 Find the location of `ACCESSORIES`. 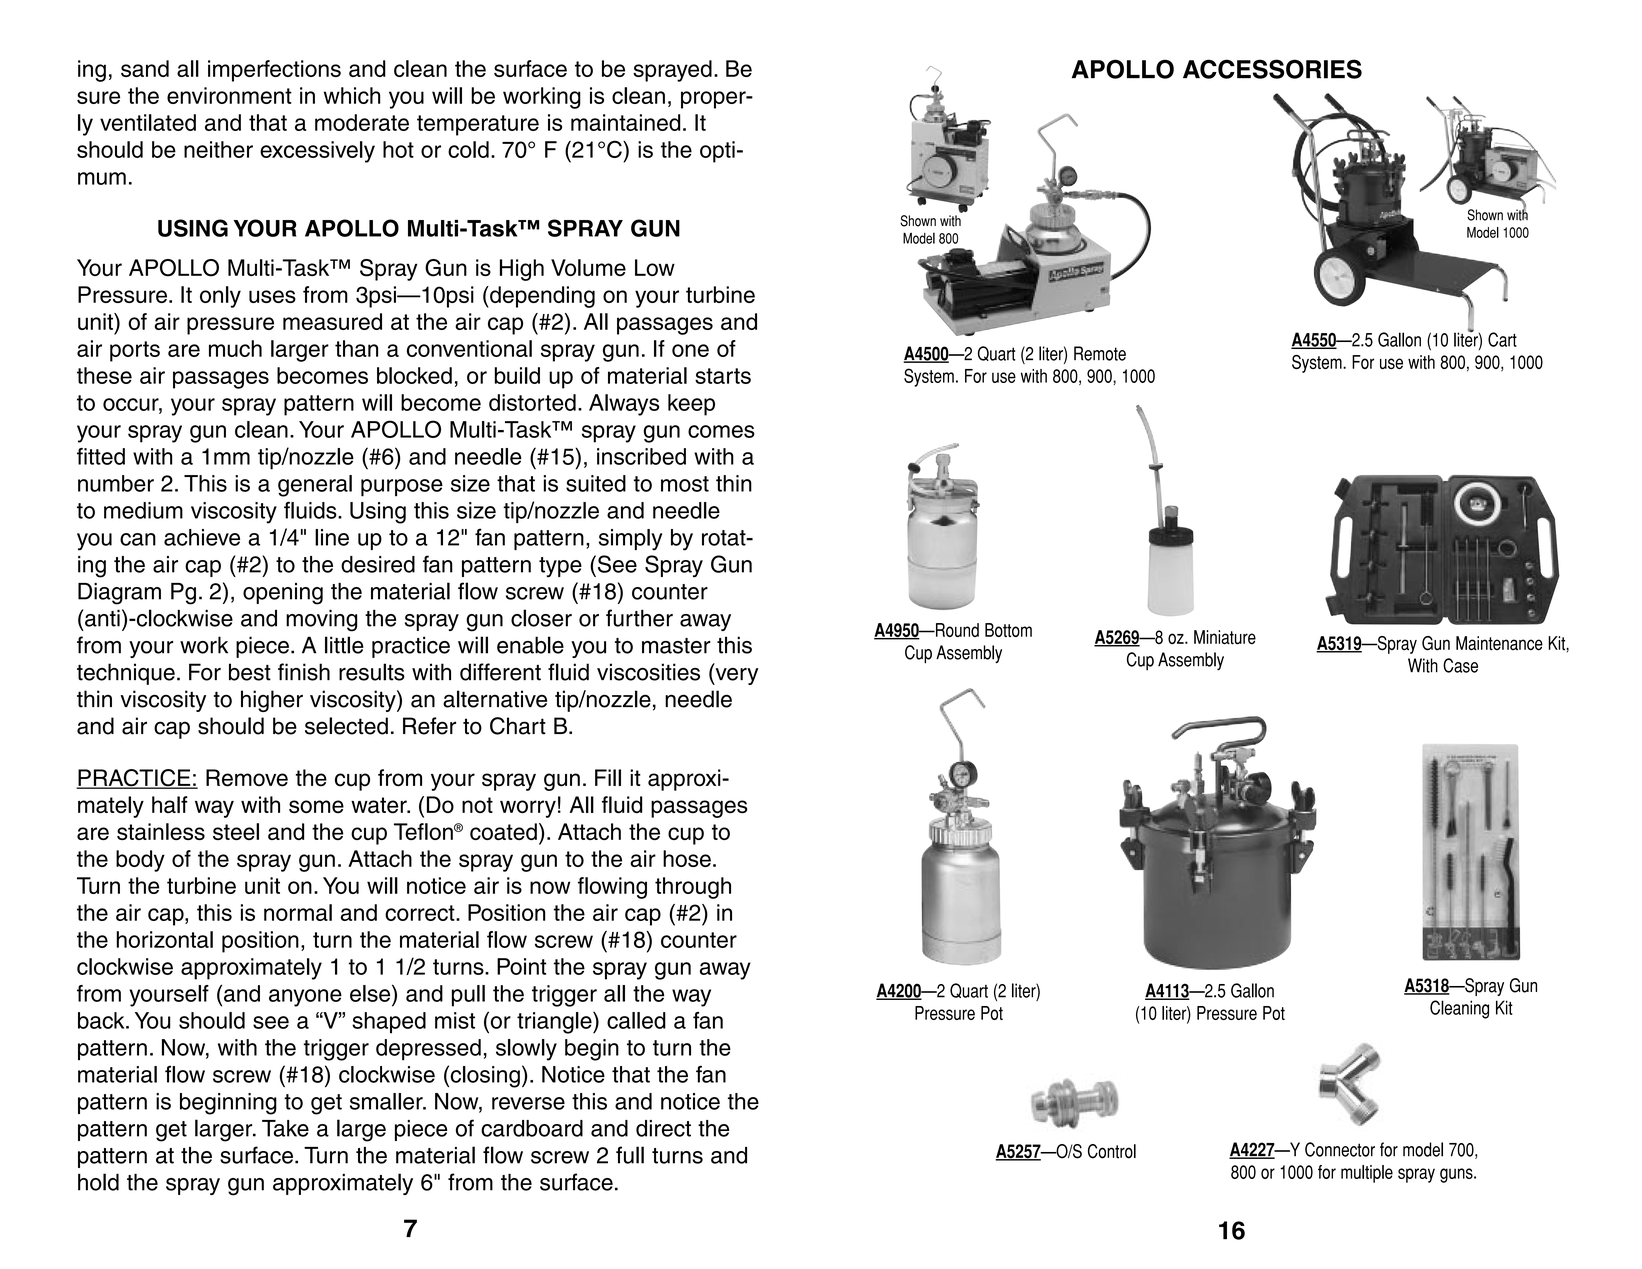

ACCESSORIES is located at coordinates (1272, 69).
